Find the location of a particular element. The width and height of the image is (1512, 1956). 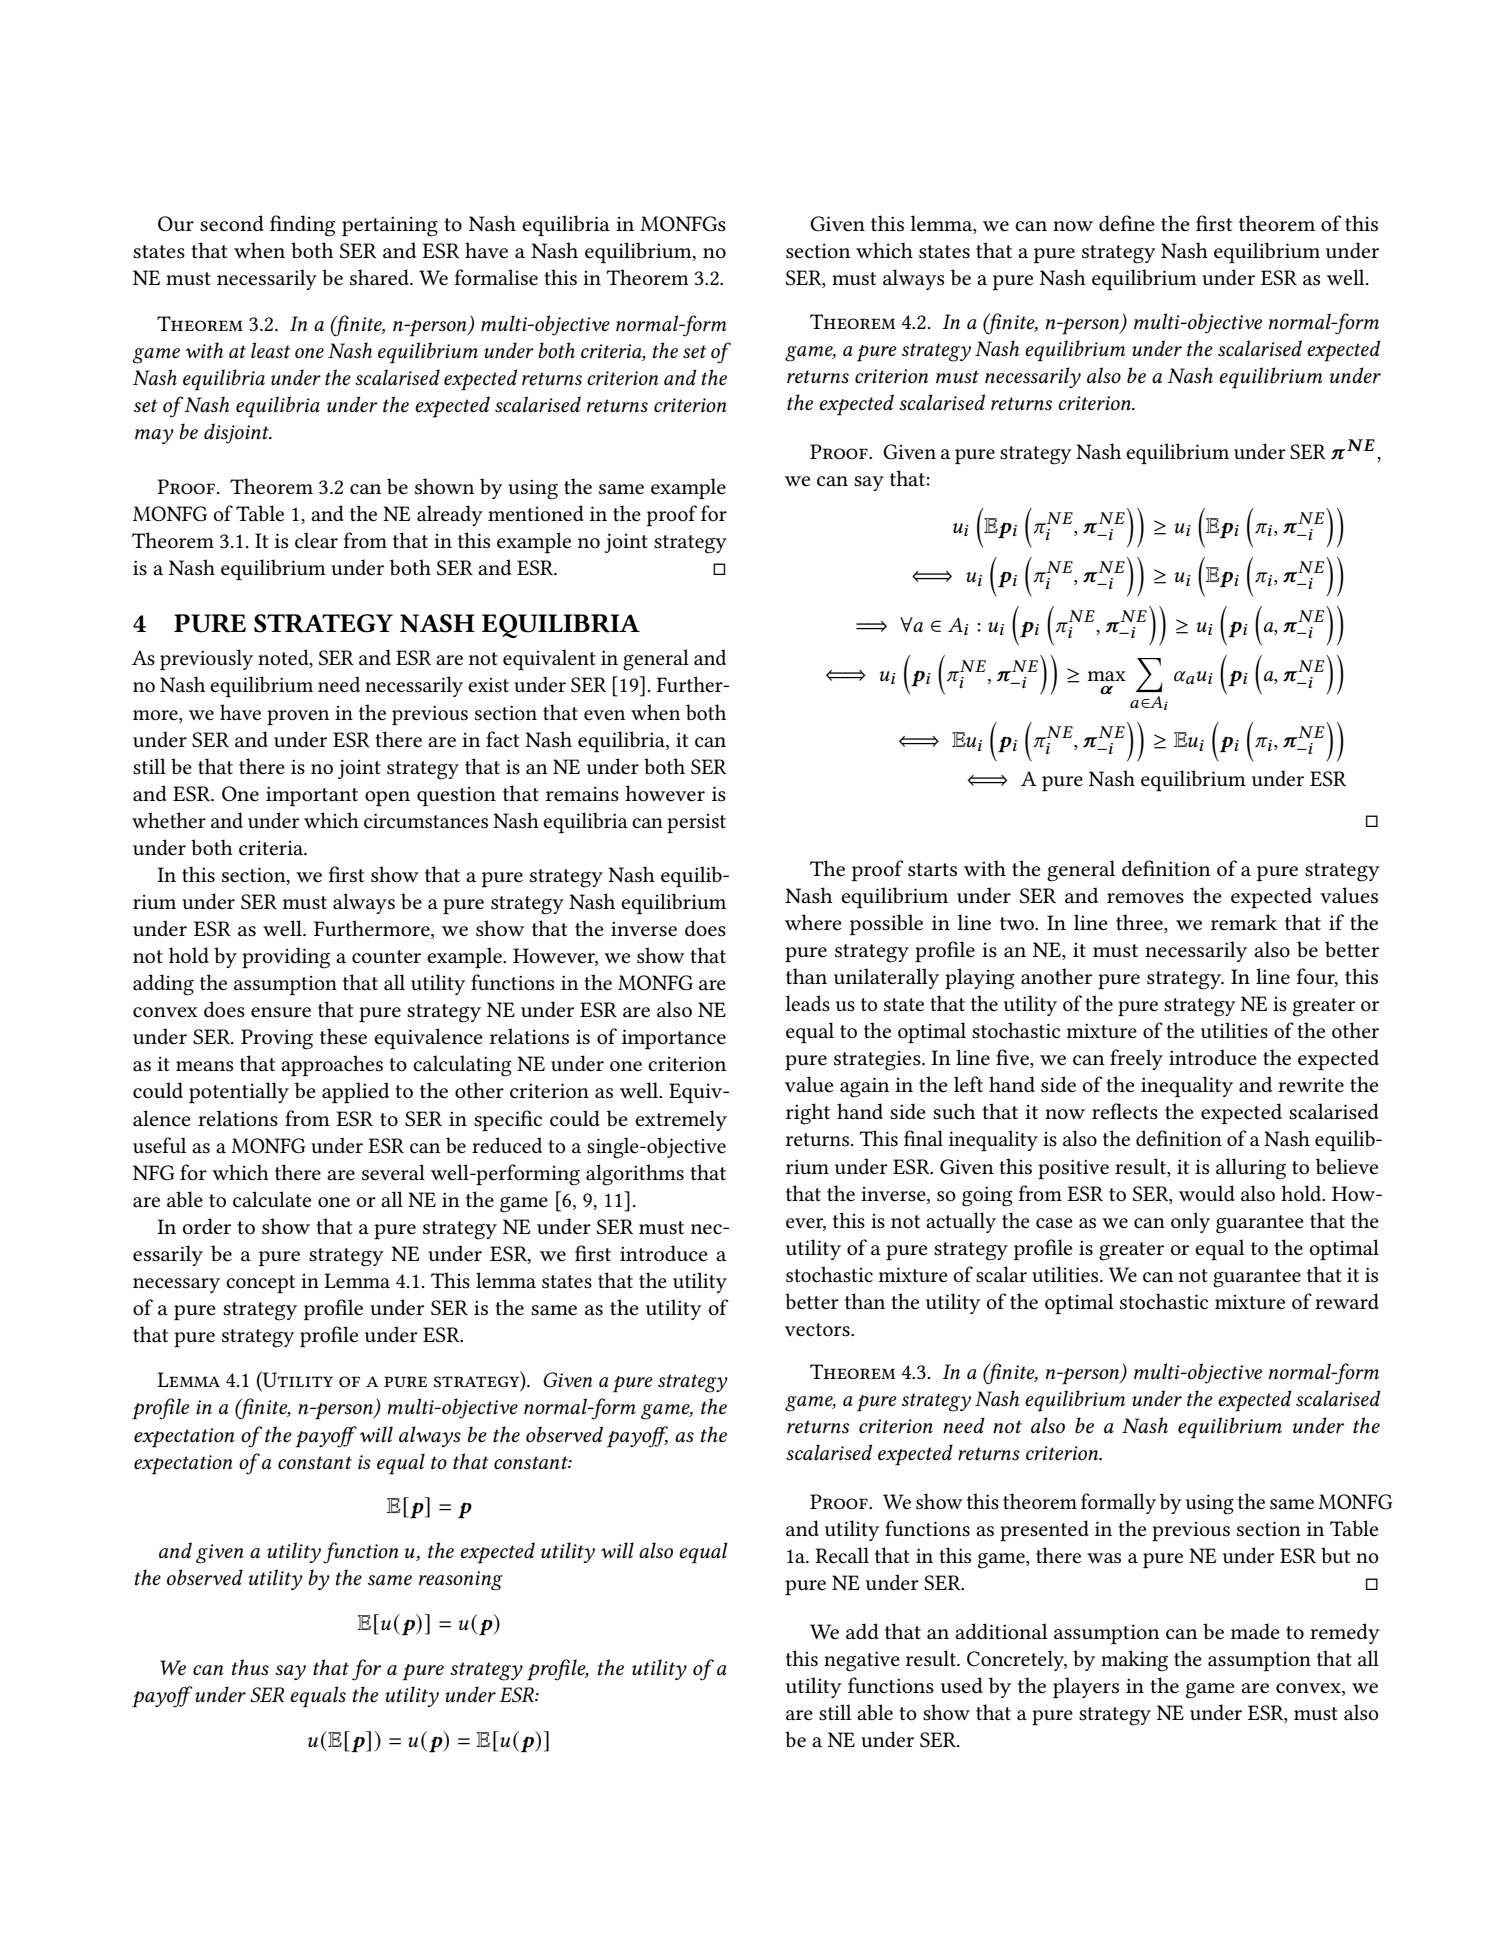

pertaining is located at coordinates (390, 226).
